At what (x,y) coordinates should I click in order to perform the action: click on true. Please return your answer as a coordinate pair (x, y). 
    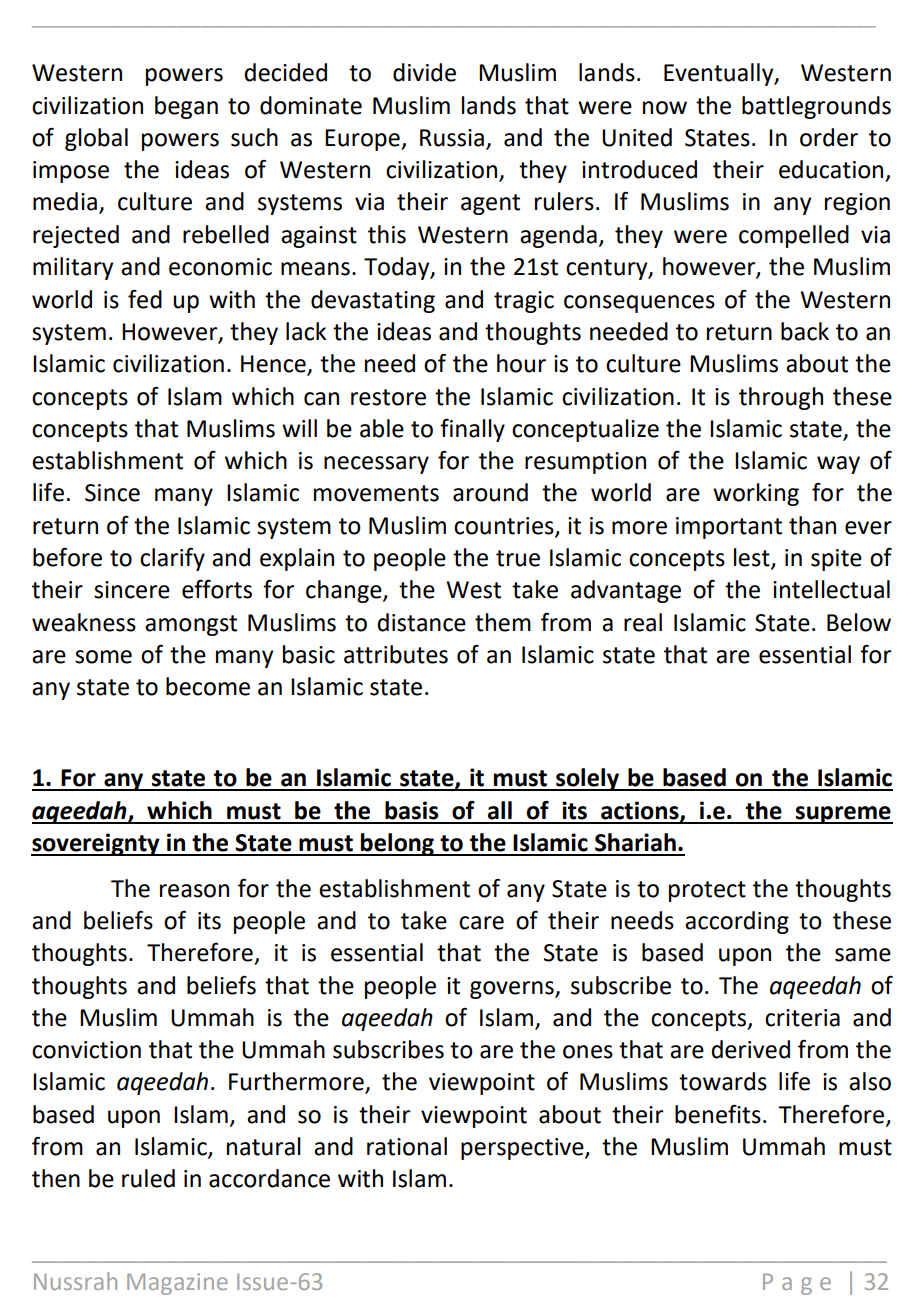
    Looking at the image, I should click on (518, 558).
